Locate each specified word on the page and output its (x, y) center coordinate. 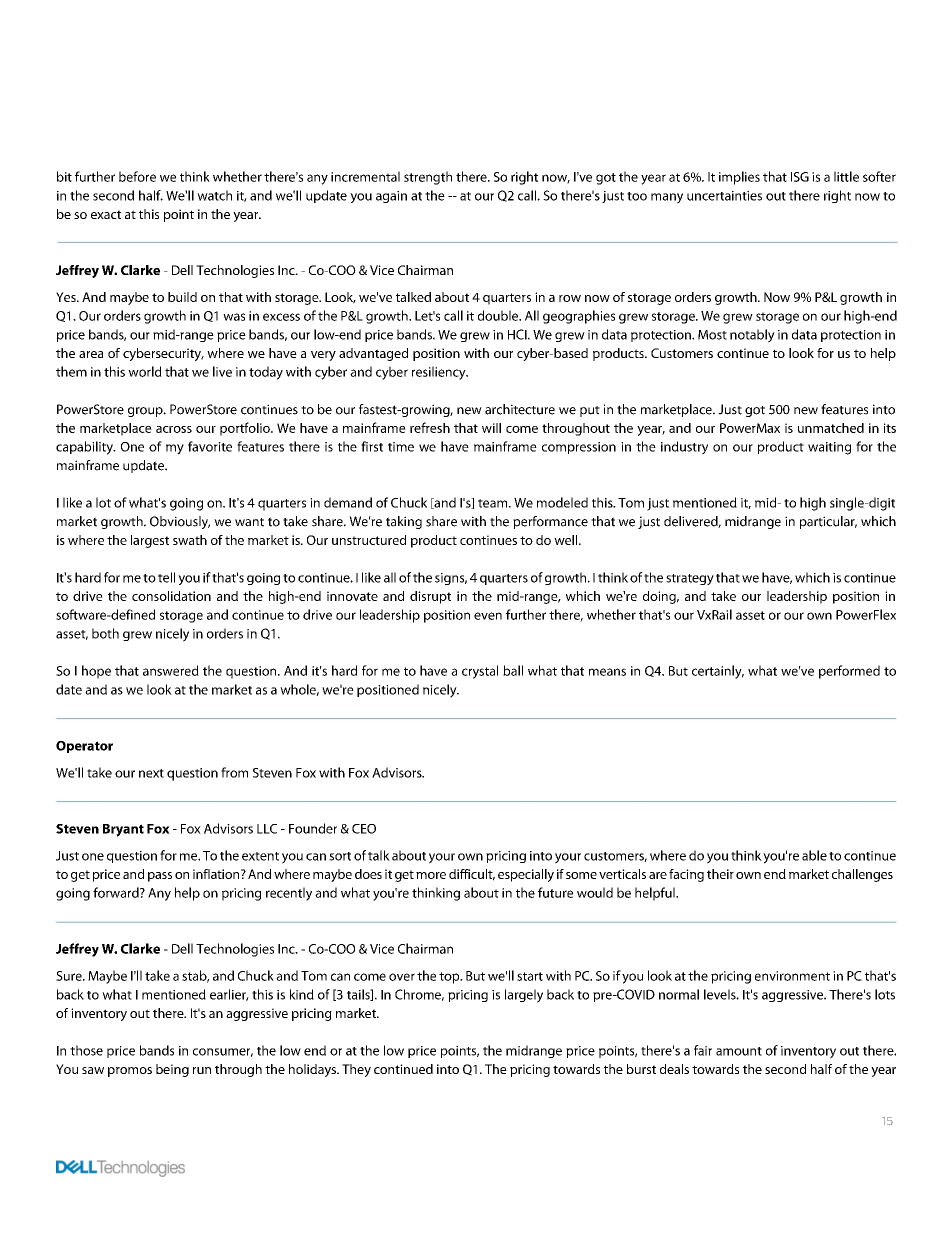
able (814, 855)
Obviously (180, 522)
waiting (829, 448)
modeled (562, 502)
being (172, 1070)
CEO (364, 829)
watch (214, 195)
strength (428, 178)
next (151, 773)
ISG (800, 177)
